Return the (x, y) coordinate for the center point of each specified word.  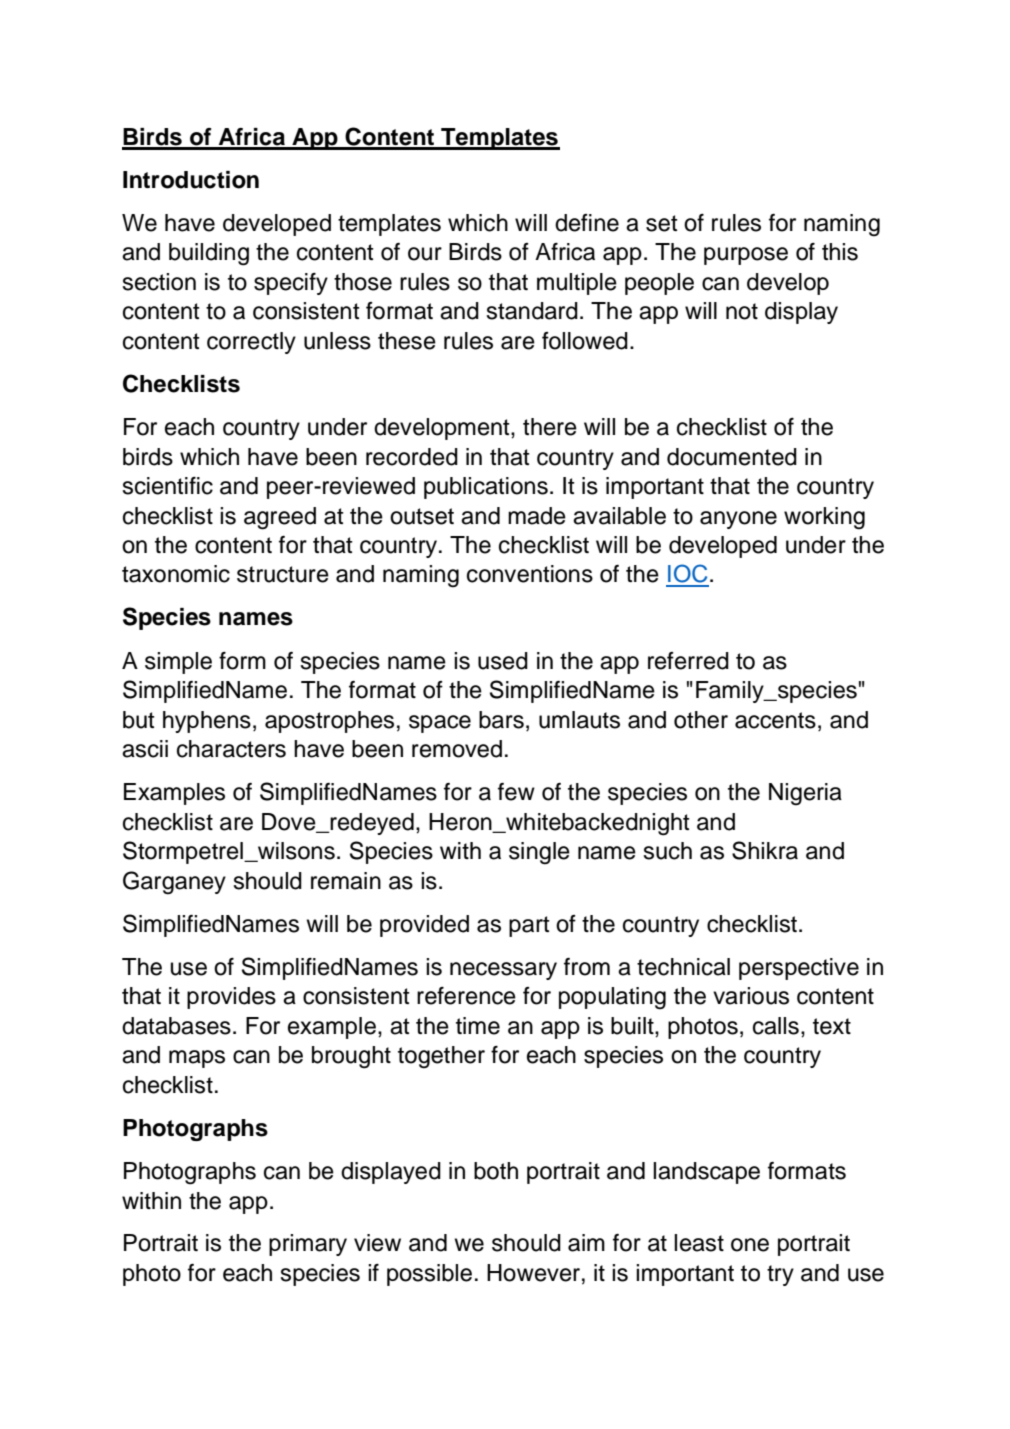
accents (775, 720)
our (425, 254)
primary (308, 1245)
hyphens (207, 722)
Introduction (191, 180)
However (533, 1273)
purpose (746, 256)
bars (501, 720)
